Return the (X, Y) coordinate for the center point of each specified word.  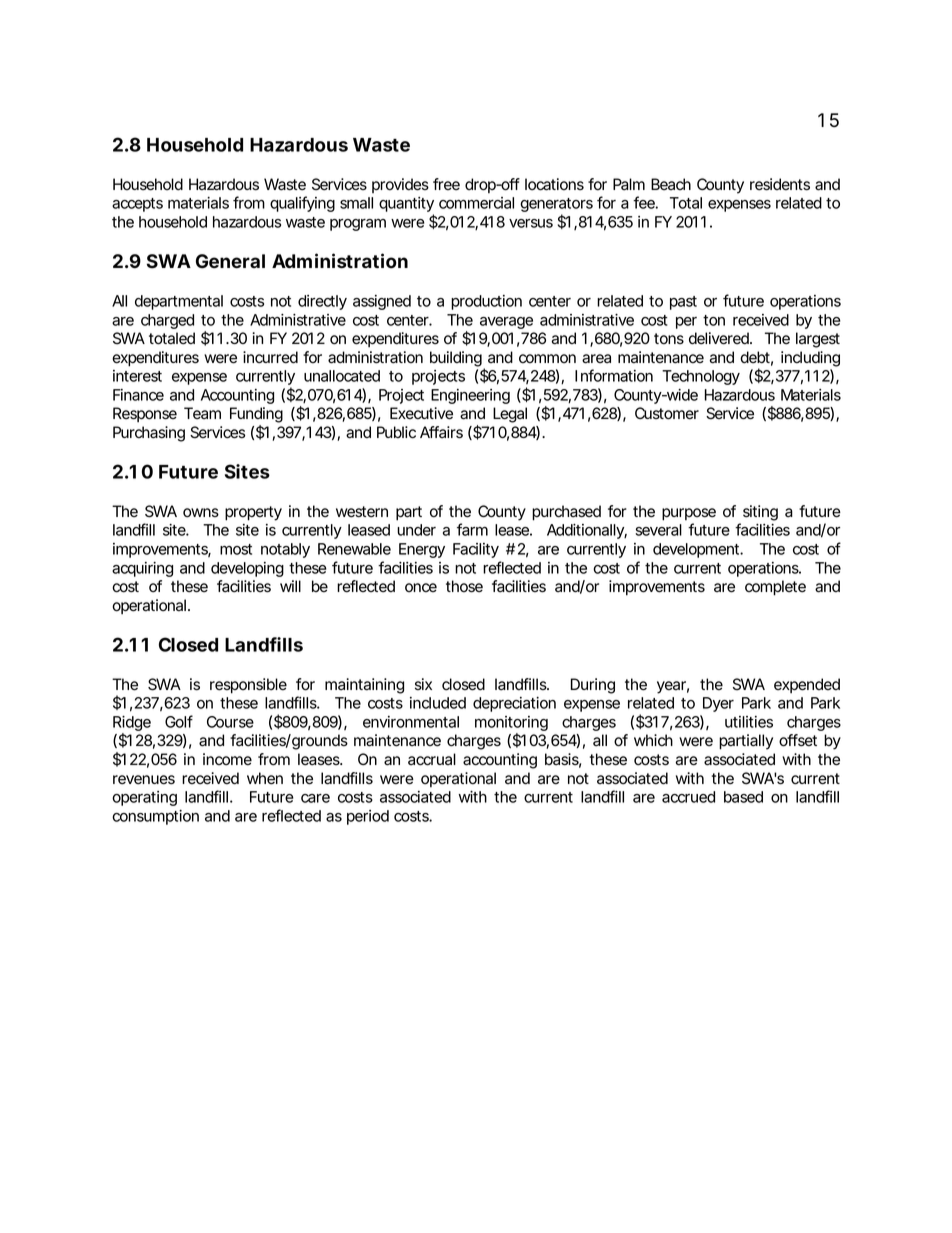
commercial (476, 203)
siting (760, 513)
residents (780, 184)
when (265, 778)
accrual (432, 759)
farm (472, 529)
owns (201, 513)
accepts (137, 205)
